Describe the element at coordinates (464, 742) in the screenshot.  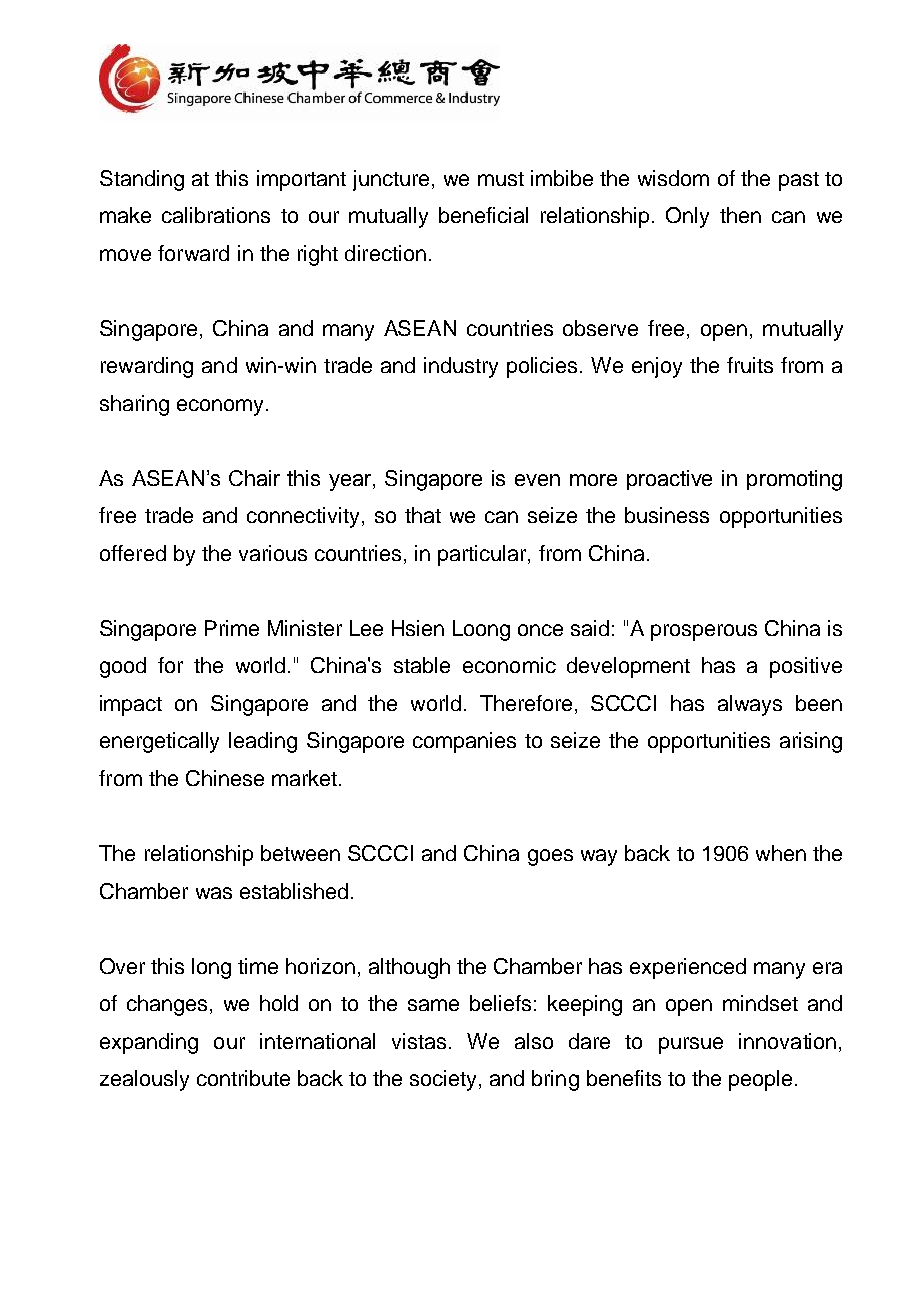
I see `companies` at that location.
